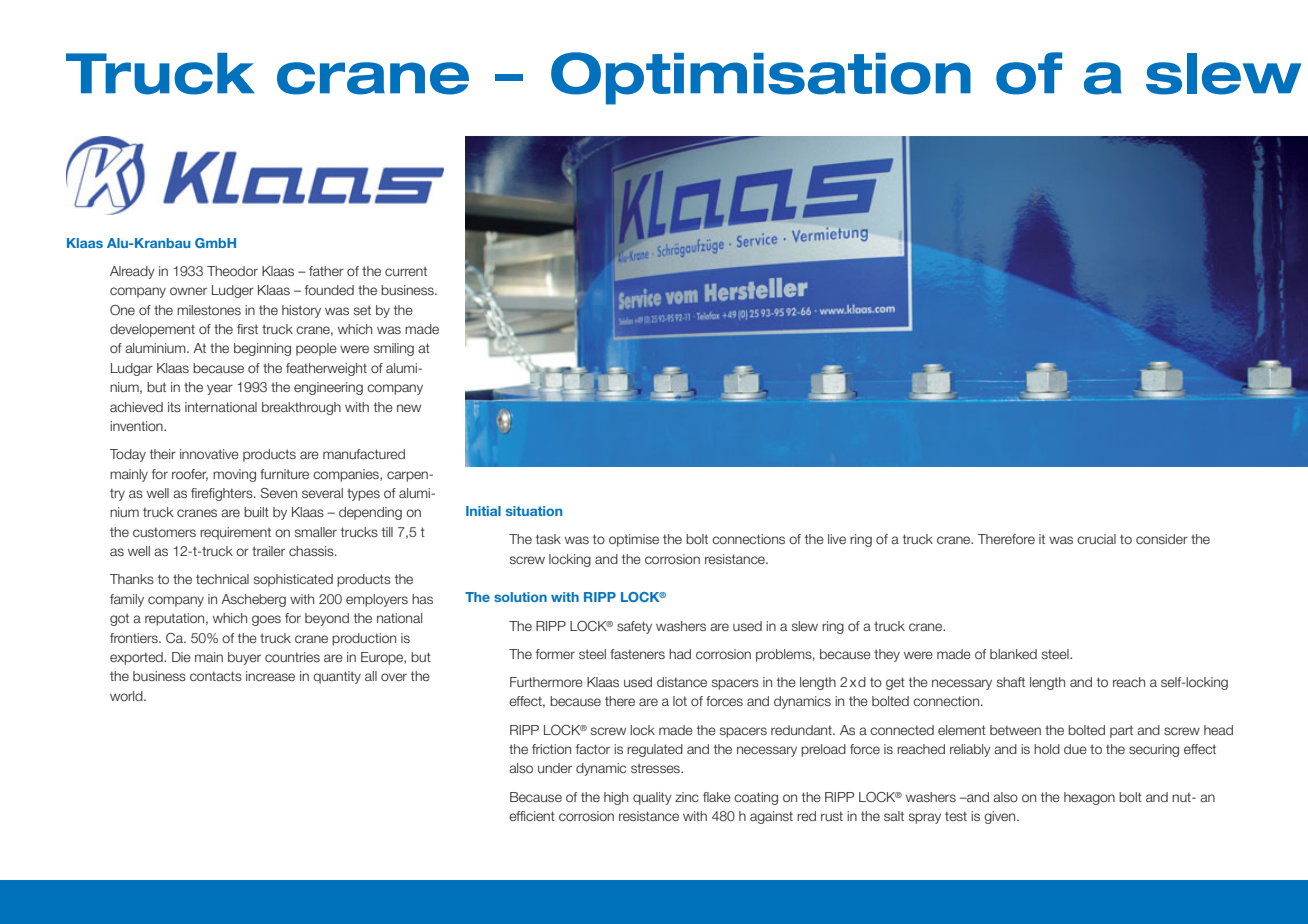 This document has height=924, width=1308. Describe the element at coordinates (532, 816) in the document. I see `efficient` at that location.
